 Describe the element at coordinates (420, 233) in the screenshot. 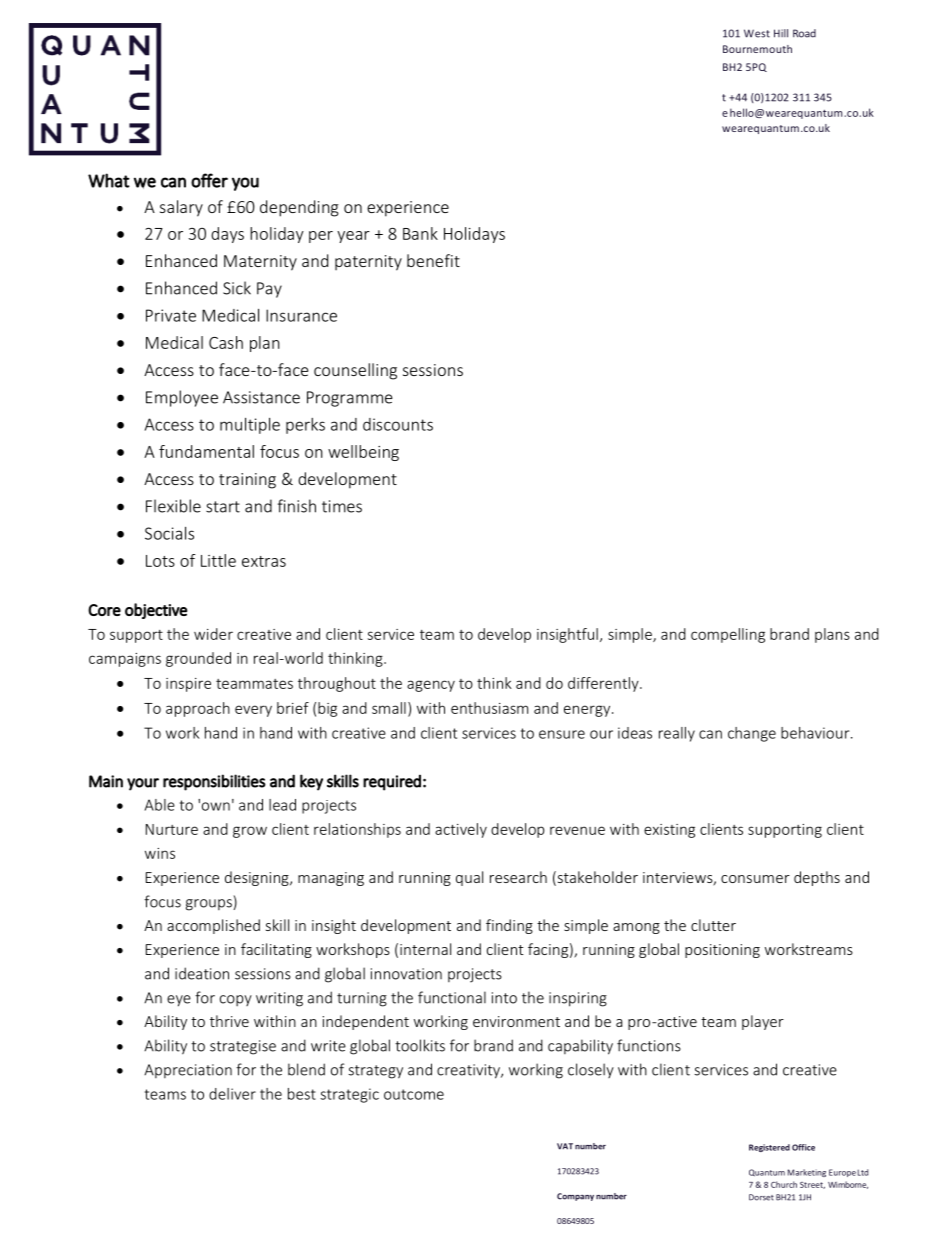

I see `Bank` at that location.
